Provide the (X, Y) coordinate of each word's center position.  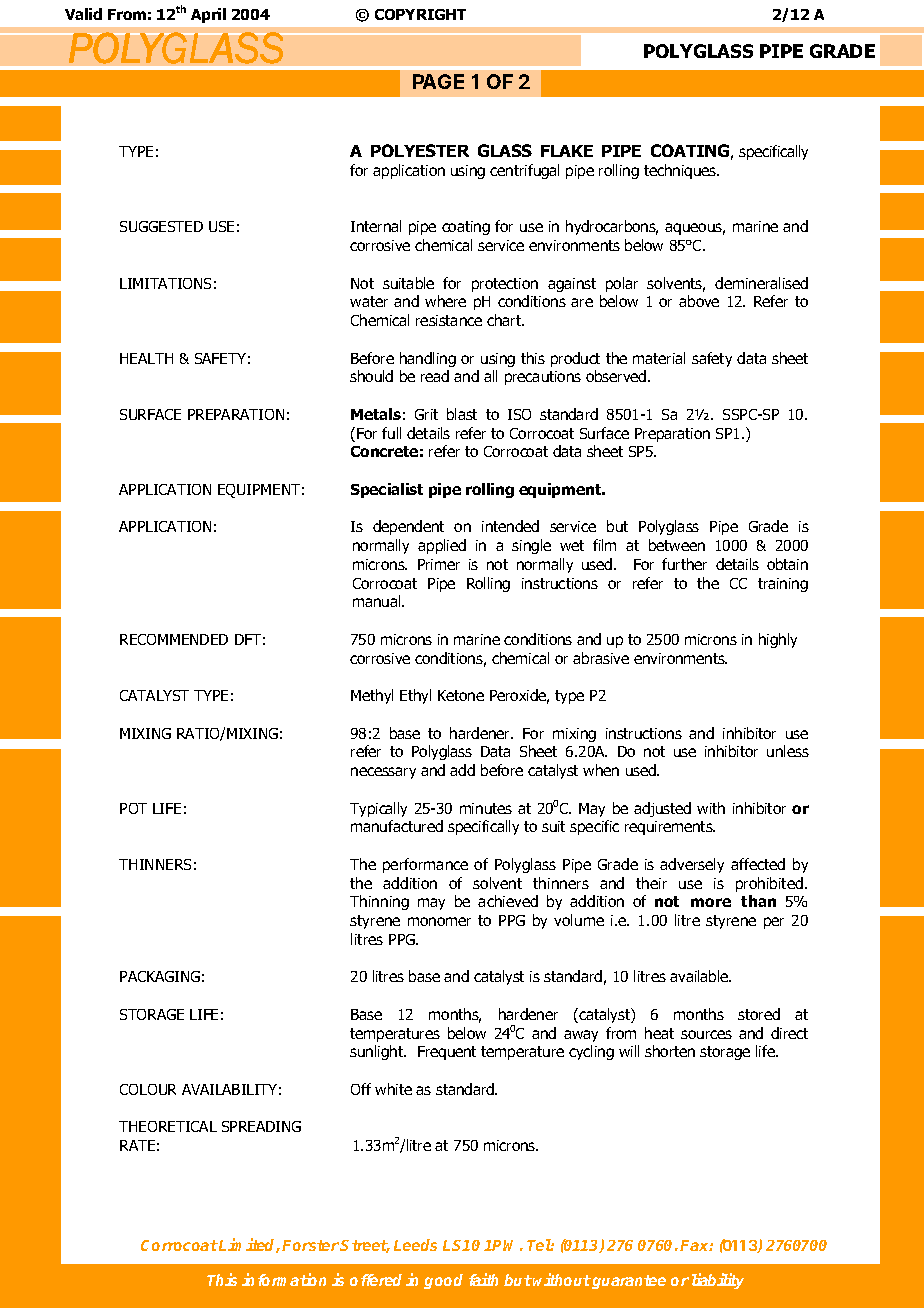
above (699, 301)
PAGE (438, 81)
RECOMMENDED (174, 639)
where (445, 301)
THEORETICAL (168, 1126)
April (208, 15)
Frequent (447, 1053)
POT (133, 808)
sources (706, 1034)
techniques (681, 171)
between (677, 545)
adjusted (662, 809)
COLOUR (148, 1089)
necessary (383, 773)
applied (442, 546)
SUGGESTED (161, 226)
